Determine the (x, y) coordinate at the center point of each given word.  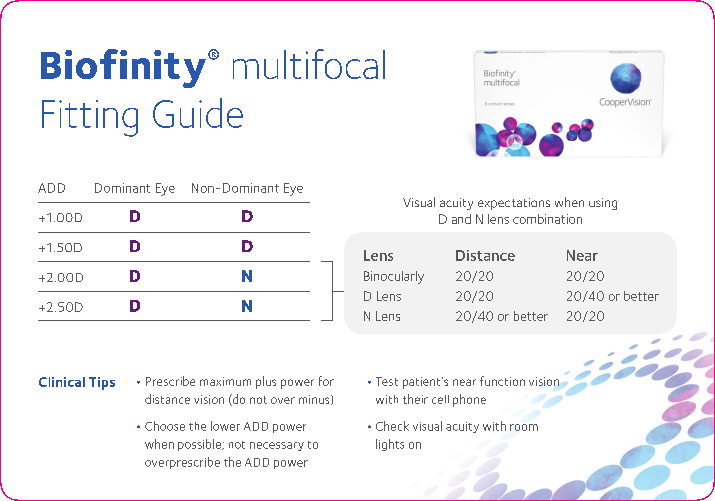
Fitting (90, 118)
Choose (165, 426)
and (461, 219)
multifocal (309, 64)
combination (547, 219)
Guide (198, 113)
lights (390, 445)
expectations (514, 204)
